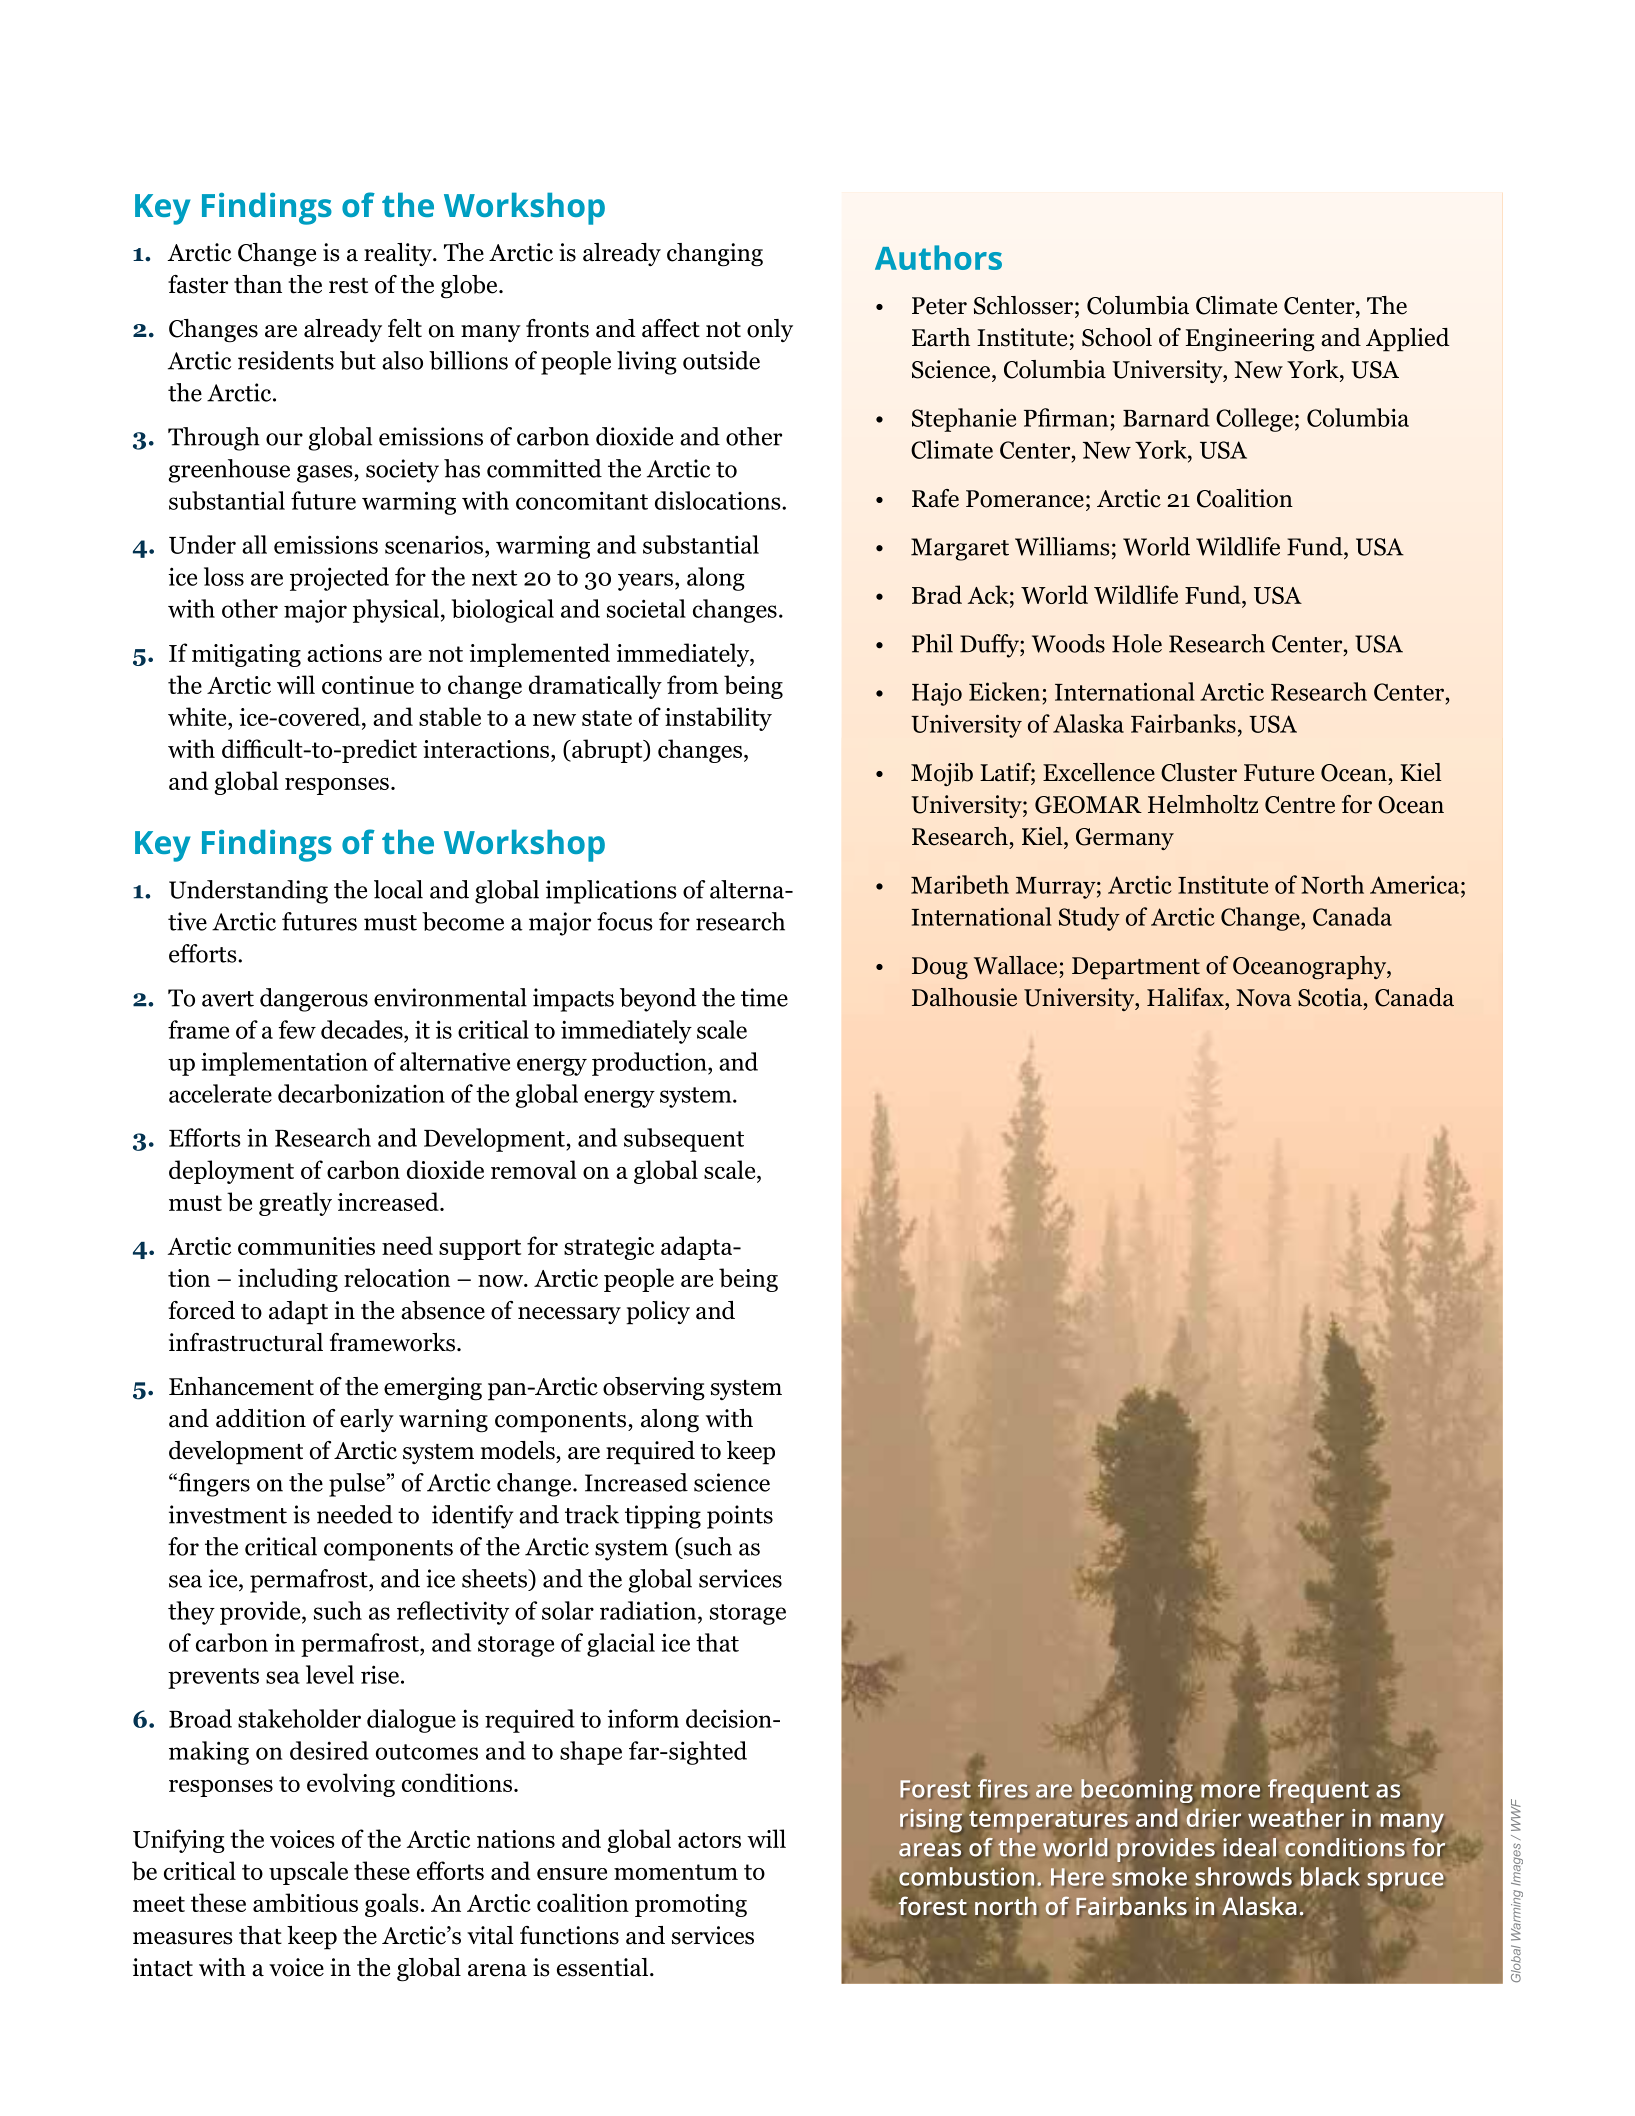  What do you see at coordinates (770, 330) in the document?
I see `only` at bounding box center [770, 330].
